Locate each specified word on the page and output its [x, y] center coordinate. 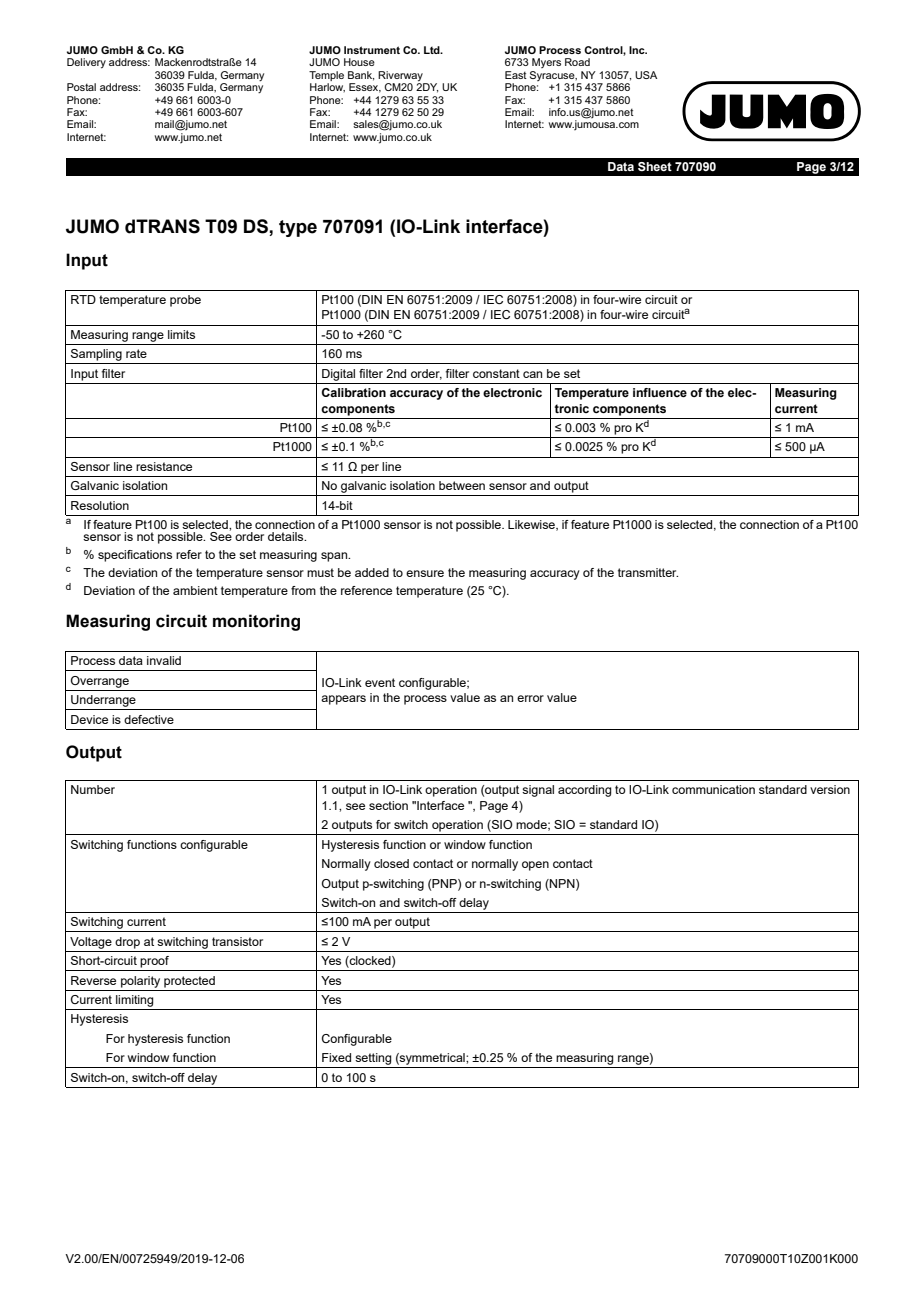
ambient [195, 590]
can [532, 374]
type [298, 228]
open [535, 866]
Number [93, 789]
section [388, 805]
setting [373, 1059]
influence [660, 392]
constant [496, 373]
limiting [134, 1001]
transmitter [648, 572]
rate [136, 353]
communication [713, 789]
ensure [425, 573]
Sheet [655, 166]
